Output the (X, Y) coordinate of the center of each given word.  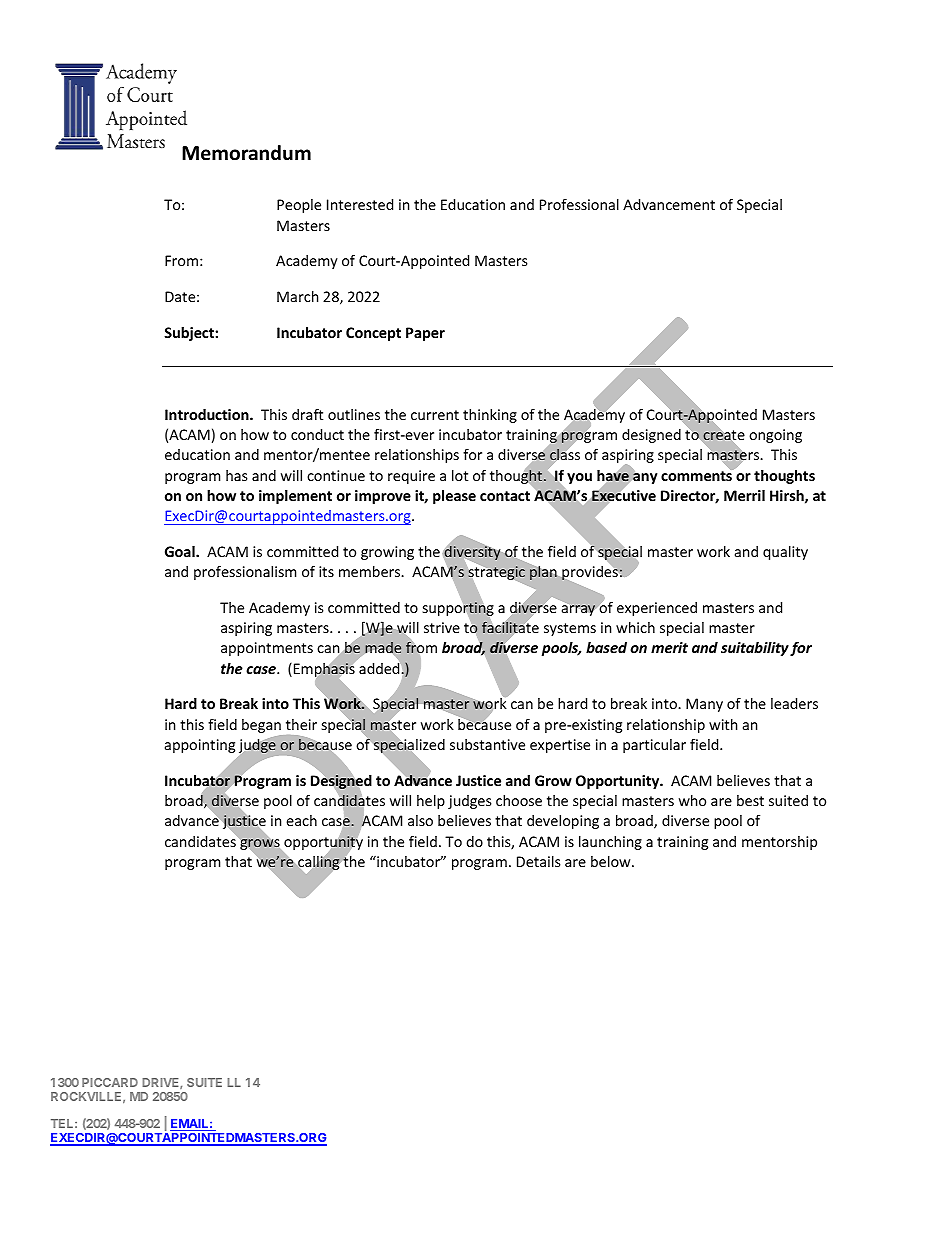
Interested (360, 204)
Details (539, 861)
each (301, 820)
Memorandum (246, 153)
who (692, 800)
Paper (425, 334)
